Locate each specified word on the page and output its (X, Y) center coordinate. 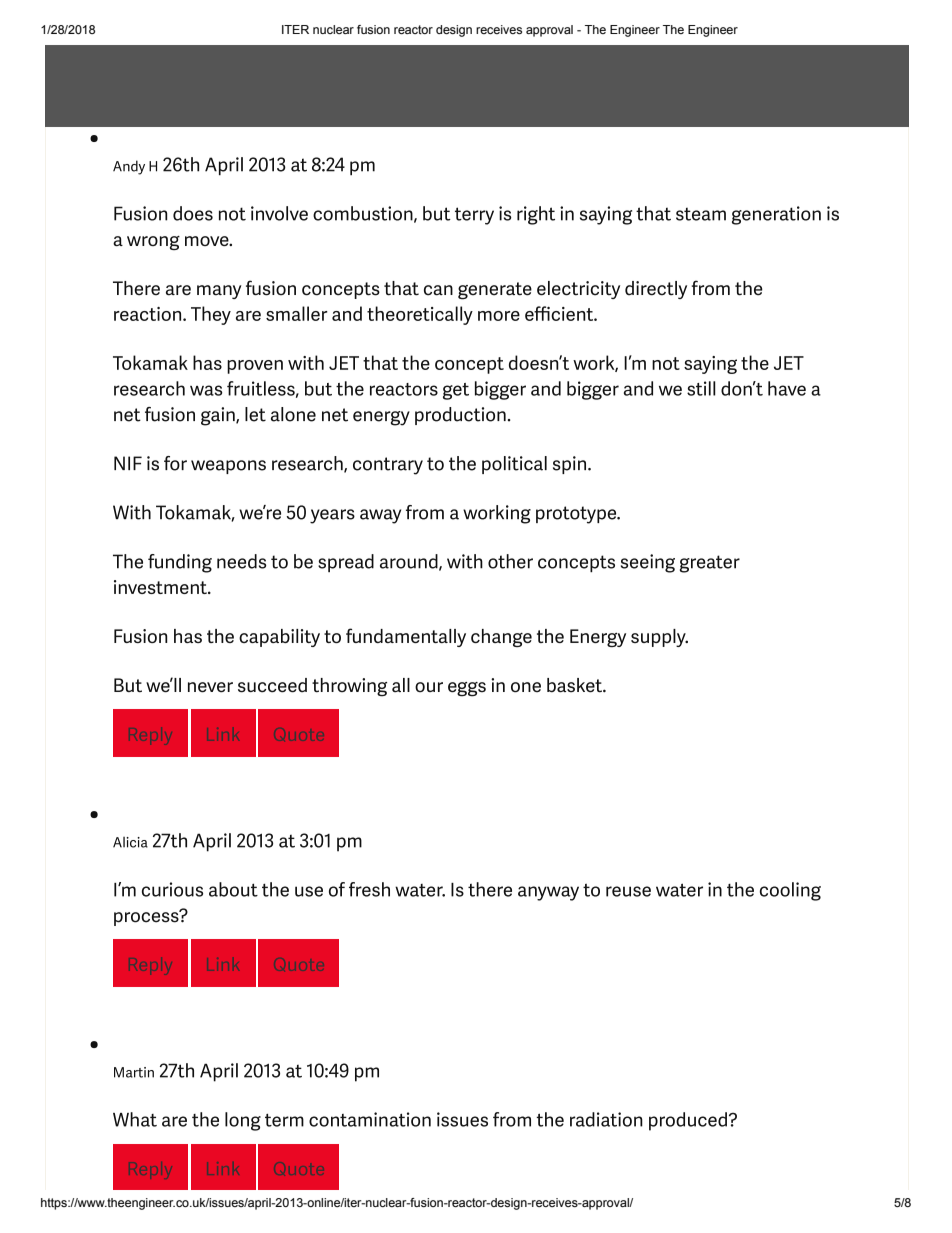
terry (474, 216)
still (701, 388)
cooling (790, 891)
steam (701, 214)
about (233, 889)
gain (219, 416)
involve (279, 213)
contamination (370, 1119)
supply (659, 638)
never (210, 687)
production (460, 416)
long (243, 1121)
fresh (369, 889)
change (501, 638)
